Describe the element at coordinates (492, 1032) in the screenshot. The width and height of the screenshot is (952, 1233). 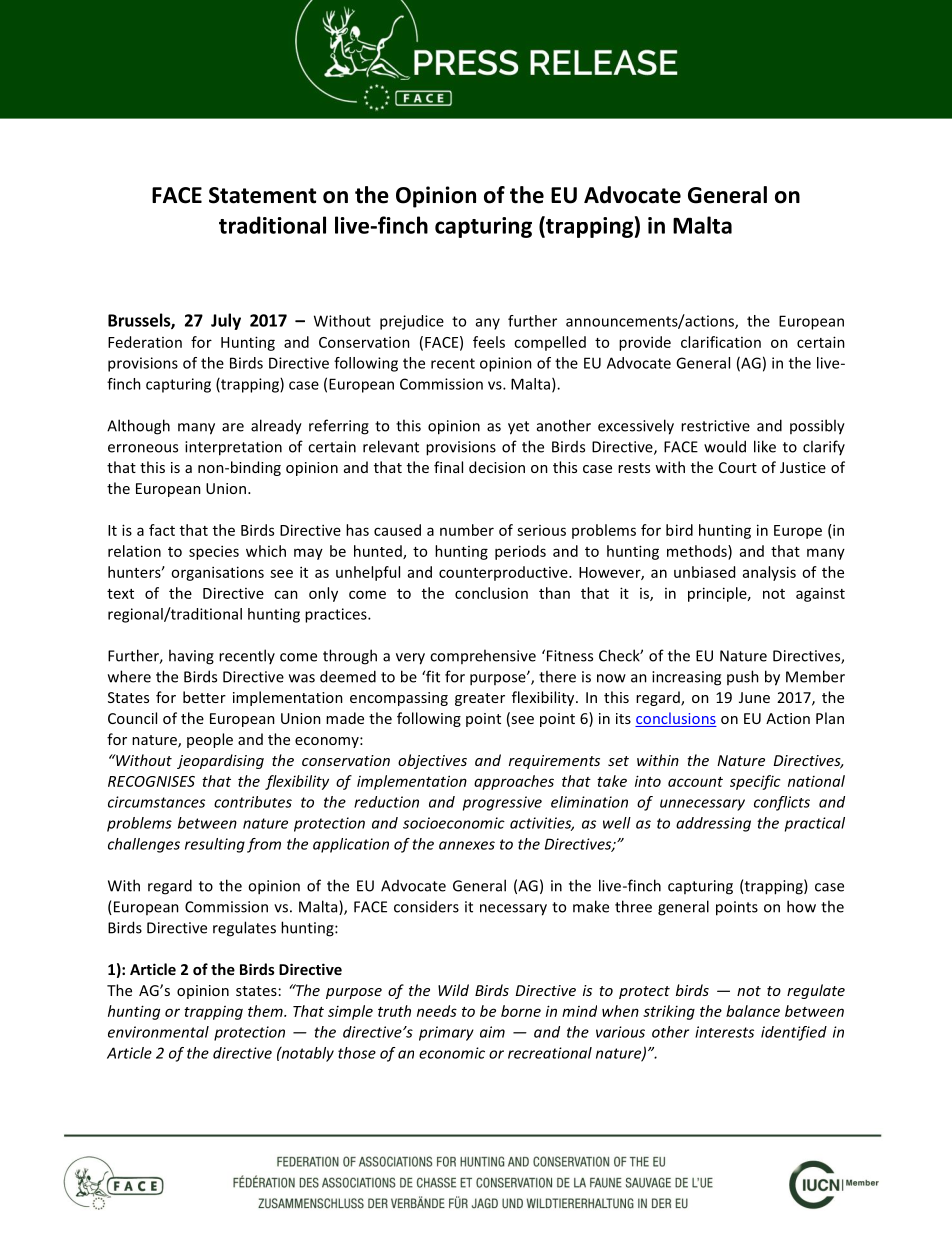
I see `aim` at that location.
